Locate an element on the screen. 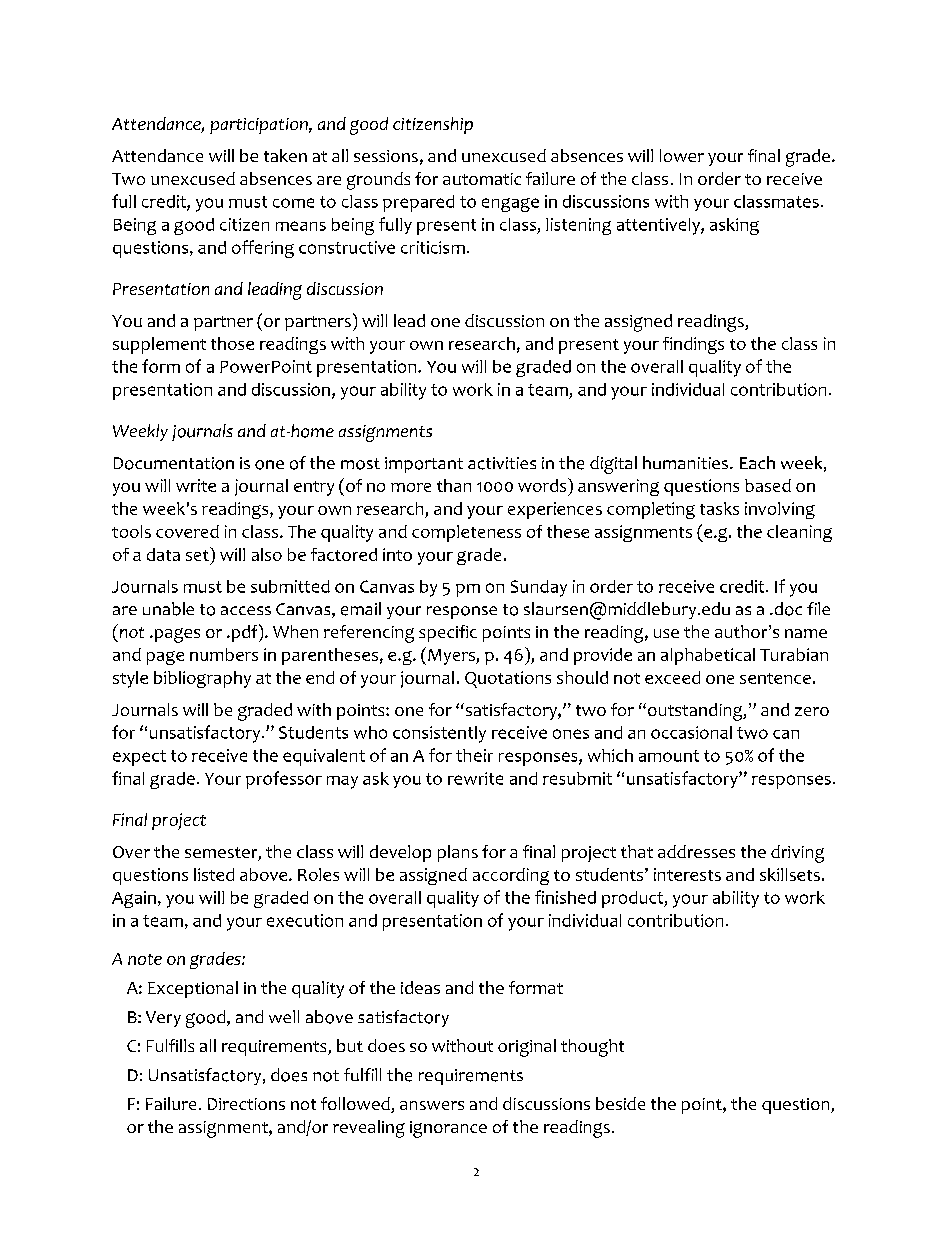  specific is located at coordinates (448, 633).
